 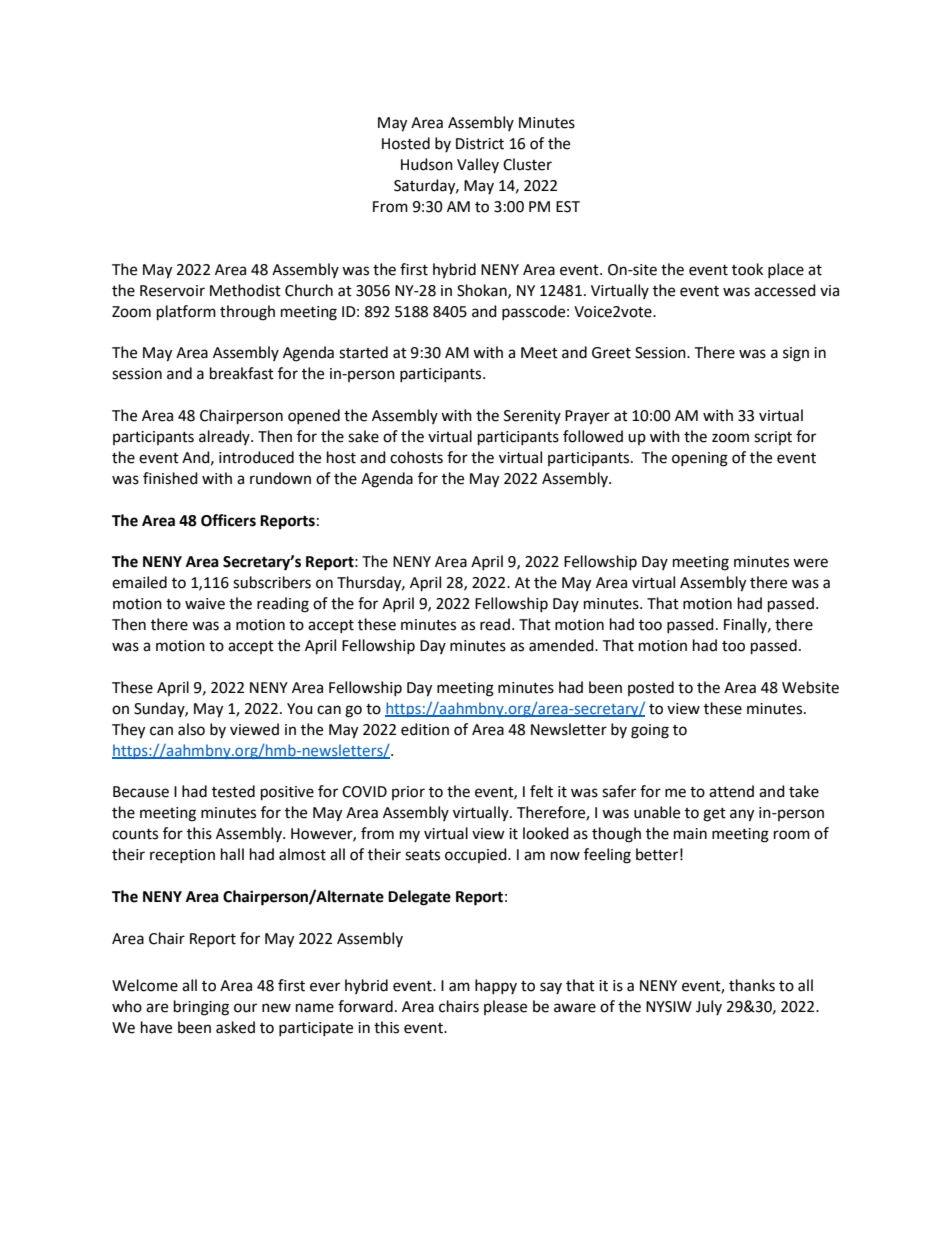 I want to click on Valley, so click(x=478, y=165).
